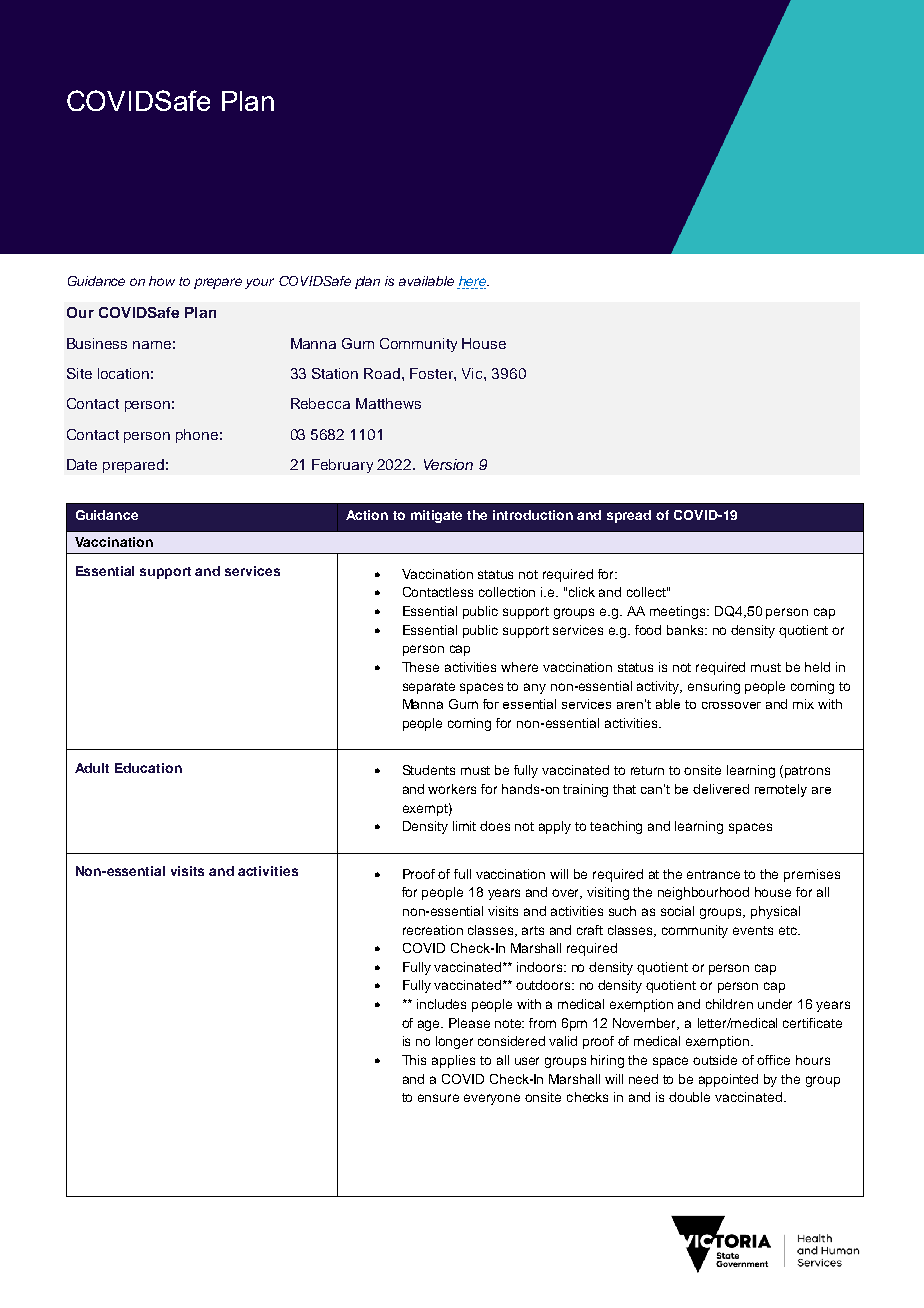  I want to click on ensuring, so click(714, 687).
